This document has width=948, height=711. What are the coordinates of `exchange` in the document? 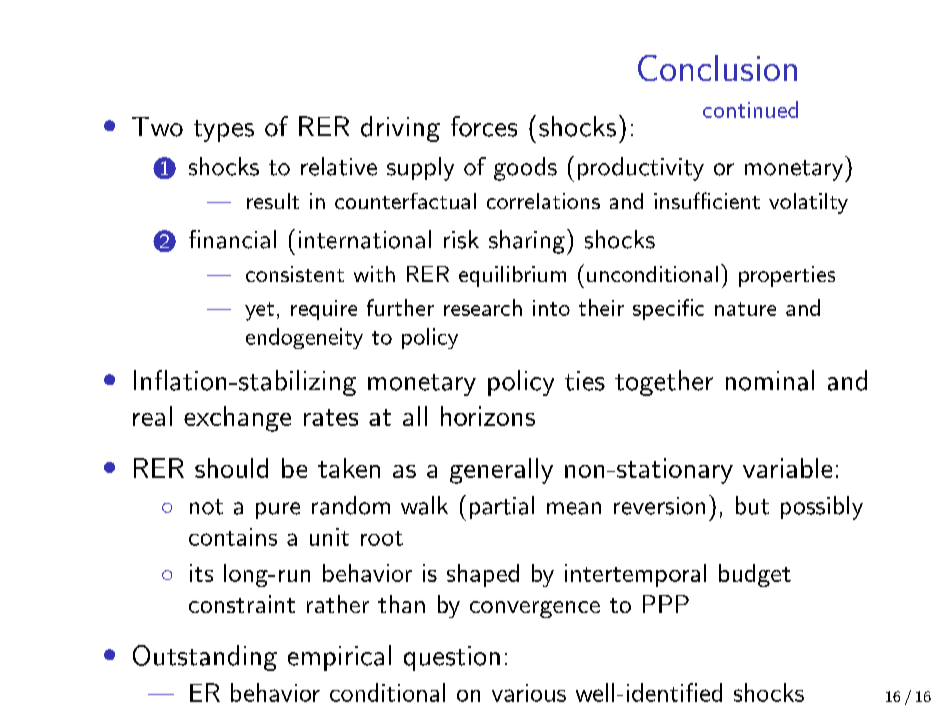 It's located at (237, 419).
